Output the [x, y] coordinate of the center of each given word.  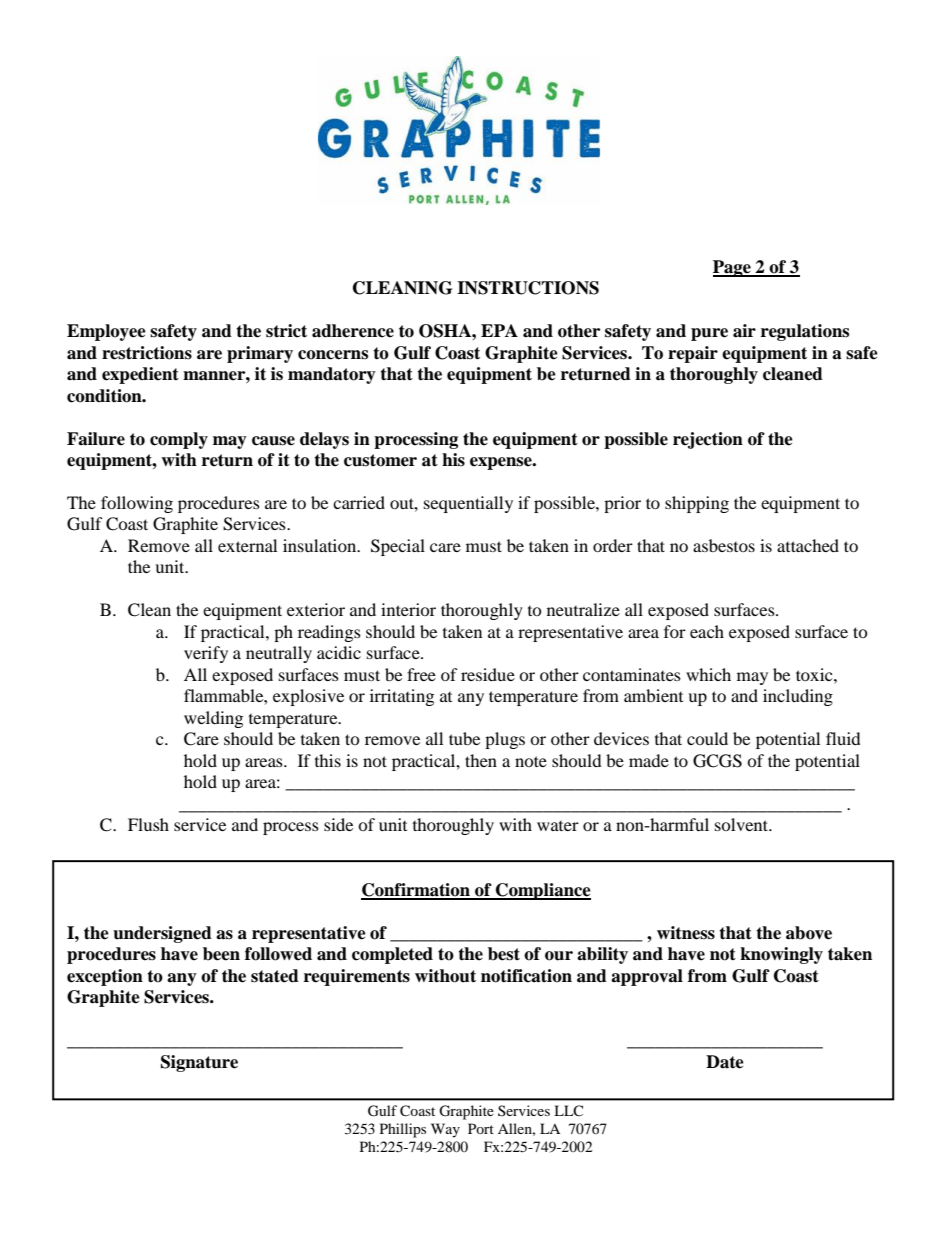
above [809, 933]
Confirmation [416, 891]
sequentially [468, 504]
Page [733, 268]
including [798, 697]
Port [481, 1128]
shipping [697, 504]
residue [488, 674]
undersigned [162, 934]
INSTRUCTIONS [528, 288]
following [137, 504]
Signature [199, 1063]
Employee [106, 332]
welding [213, 719]
